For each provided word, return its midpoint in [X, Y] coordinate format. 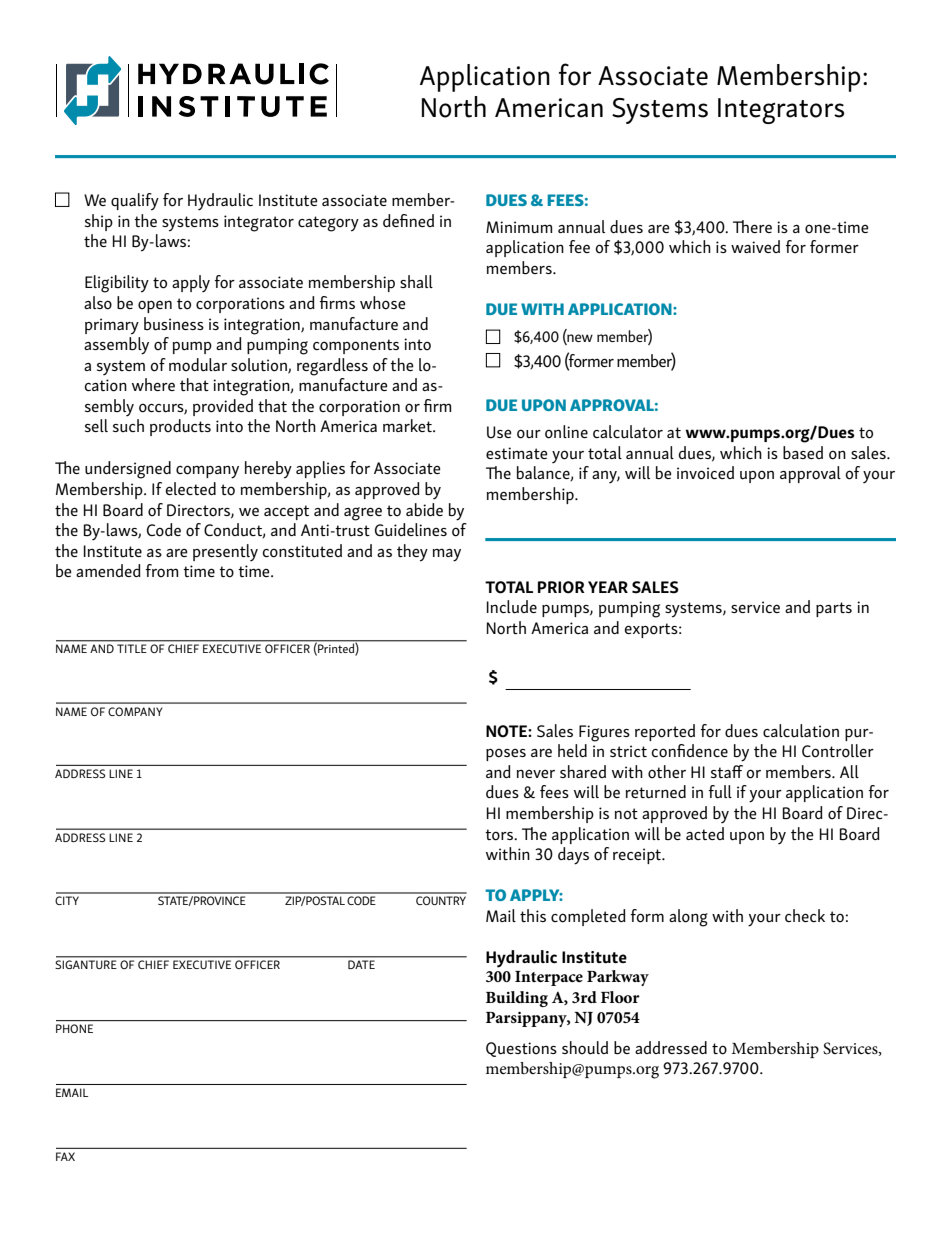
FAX [65, 1156]
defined [408, 220]
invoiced [705, 473]
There [752, 226]
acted [705, 833]
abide [424, 509]
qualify [135, 202]
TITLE [131, 648]
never [536, 773]
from [162, 570]
